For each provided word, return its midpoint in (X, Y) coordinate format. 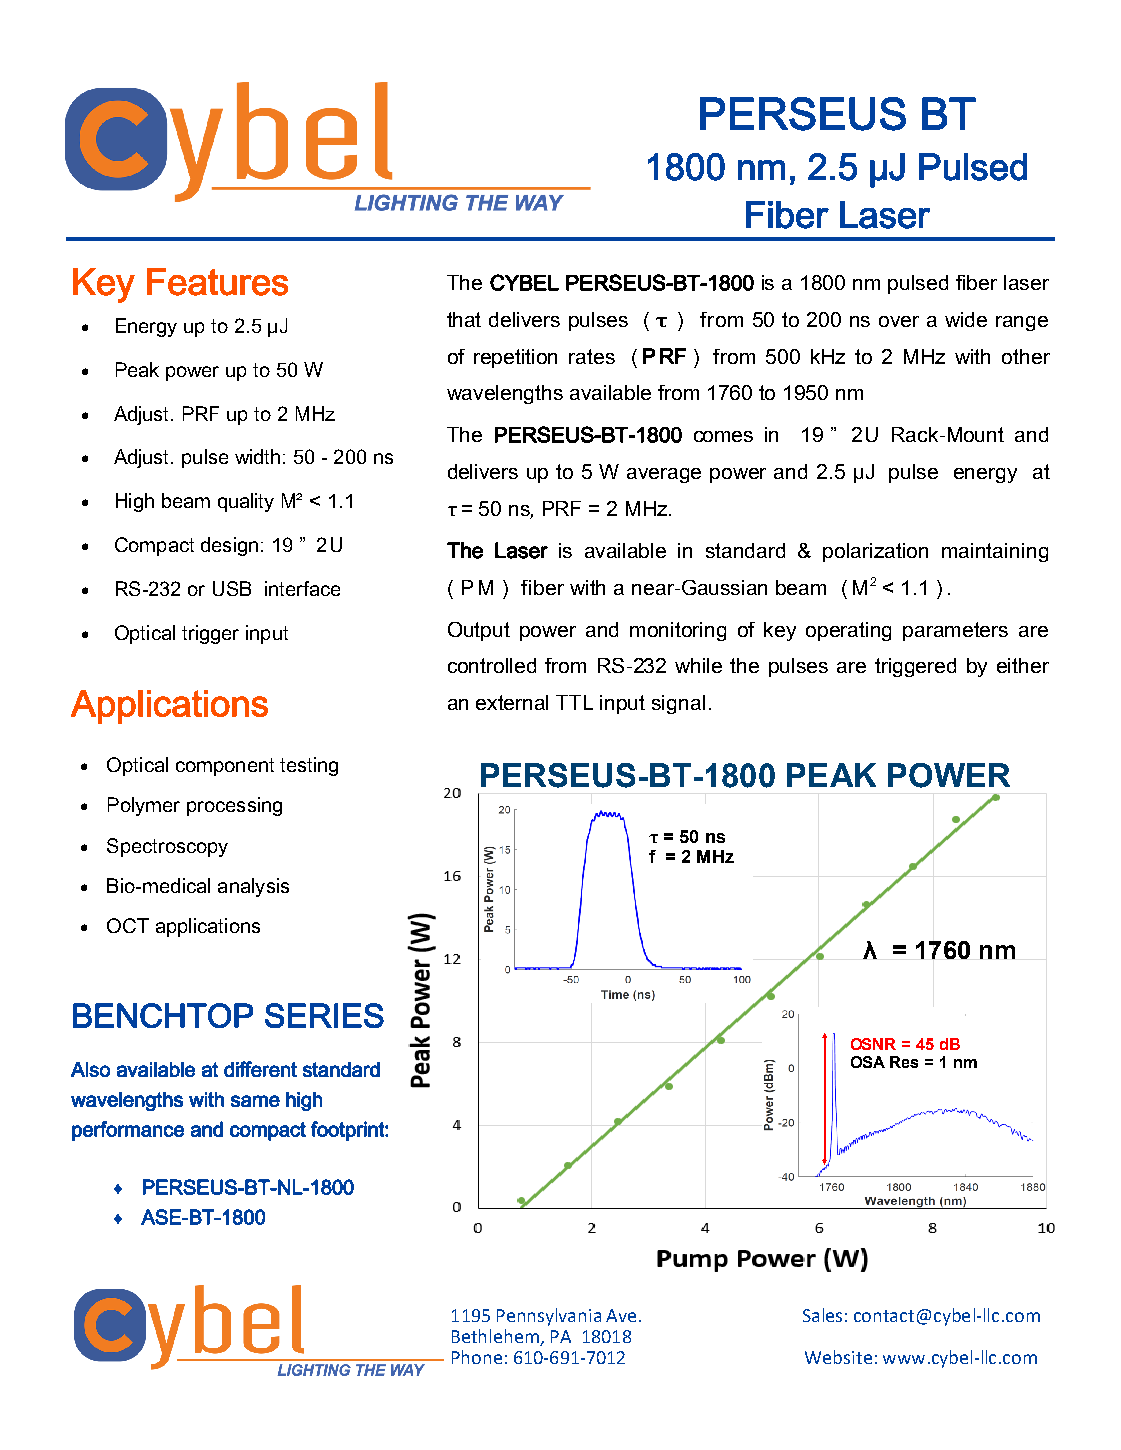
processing (234, 806)
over (899, 321)
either (1023, 665)
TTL (574, 702)
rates (592, 356)
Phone (477, 1357)
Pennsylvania (549, 1317)
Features (217, 282)
